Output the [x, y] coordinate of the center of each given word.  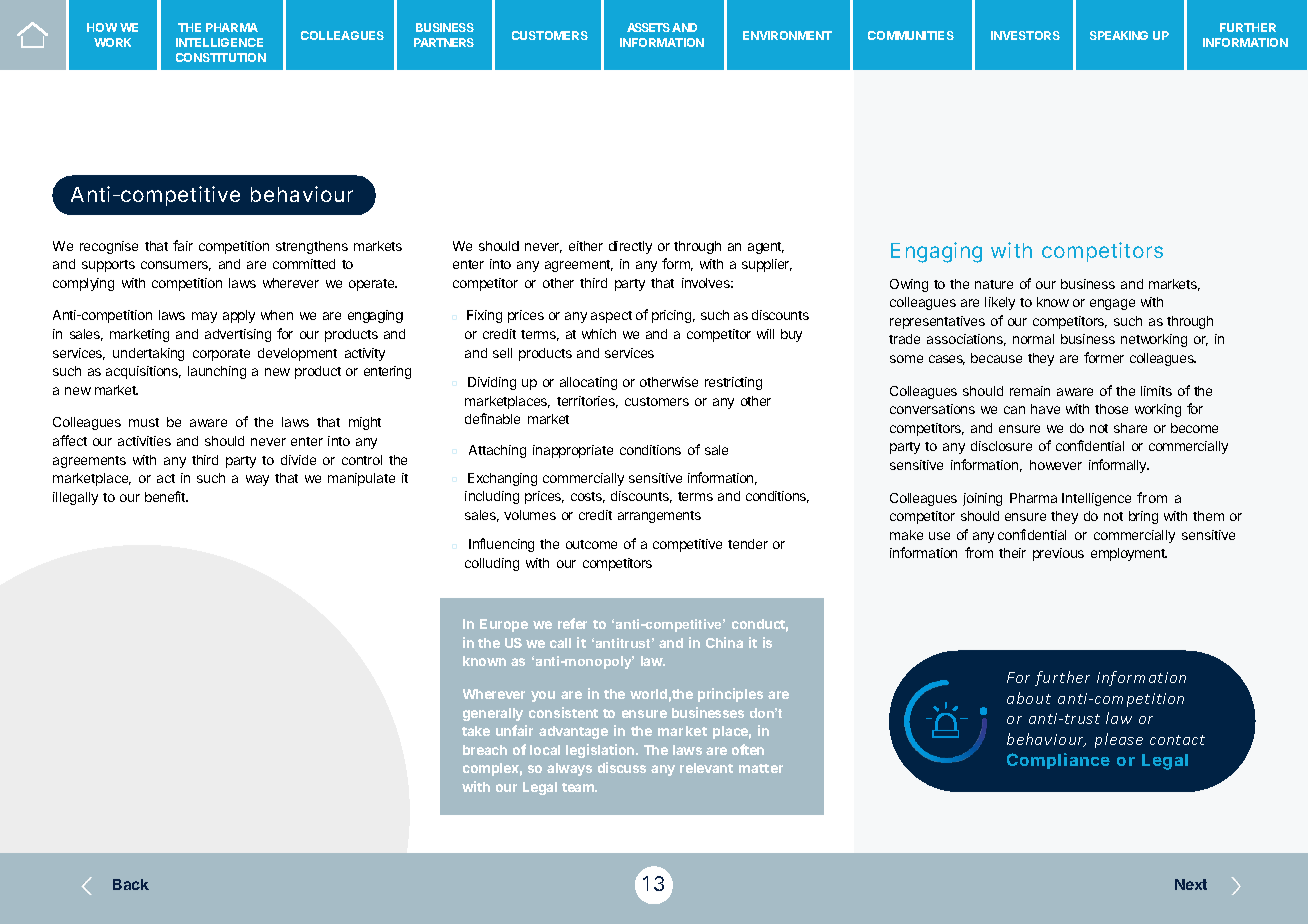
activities [144, 441]
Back [131, 884]
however [1056, 465]
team [579, 787]
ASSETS [648, 27]
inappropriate [573, 451]
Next [1191, 884]
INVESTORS [1025, 35]
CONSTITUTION [221, 57]
